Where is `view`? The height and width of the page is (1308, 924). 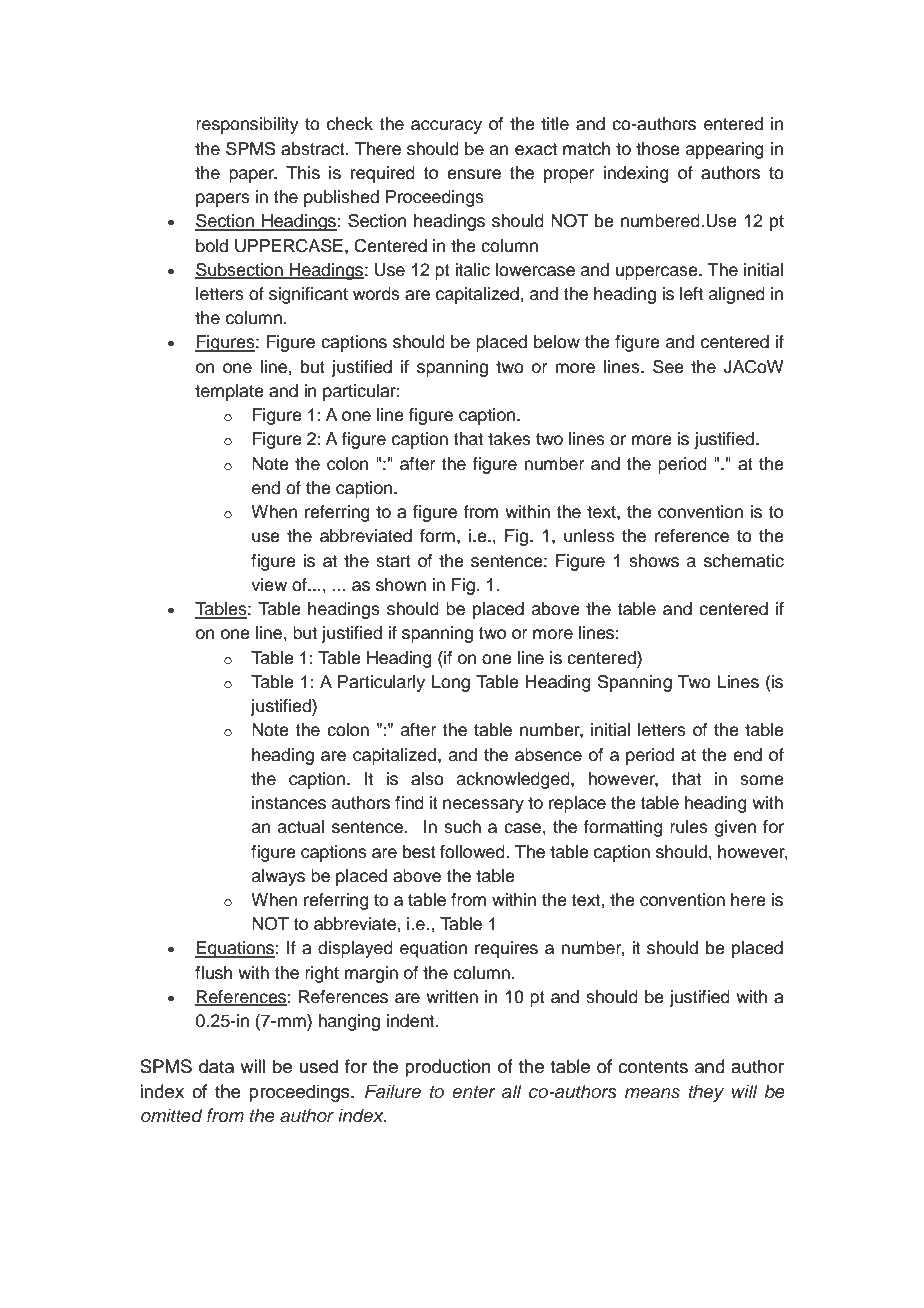 view is located at coordinates (269, 585).
